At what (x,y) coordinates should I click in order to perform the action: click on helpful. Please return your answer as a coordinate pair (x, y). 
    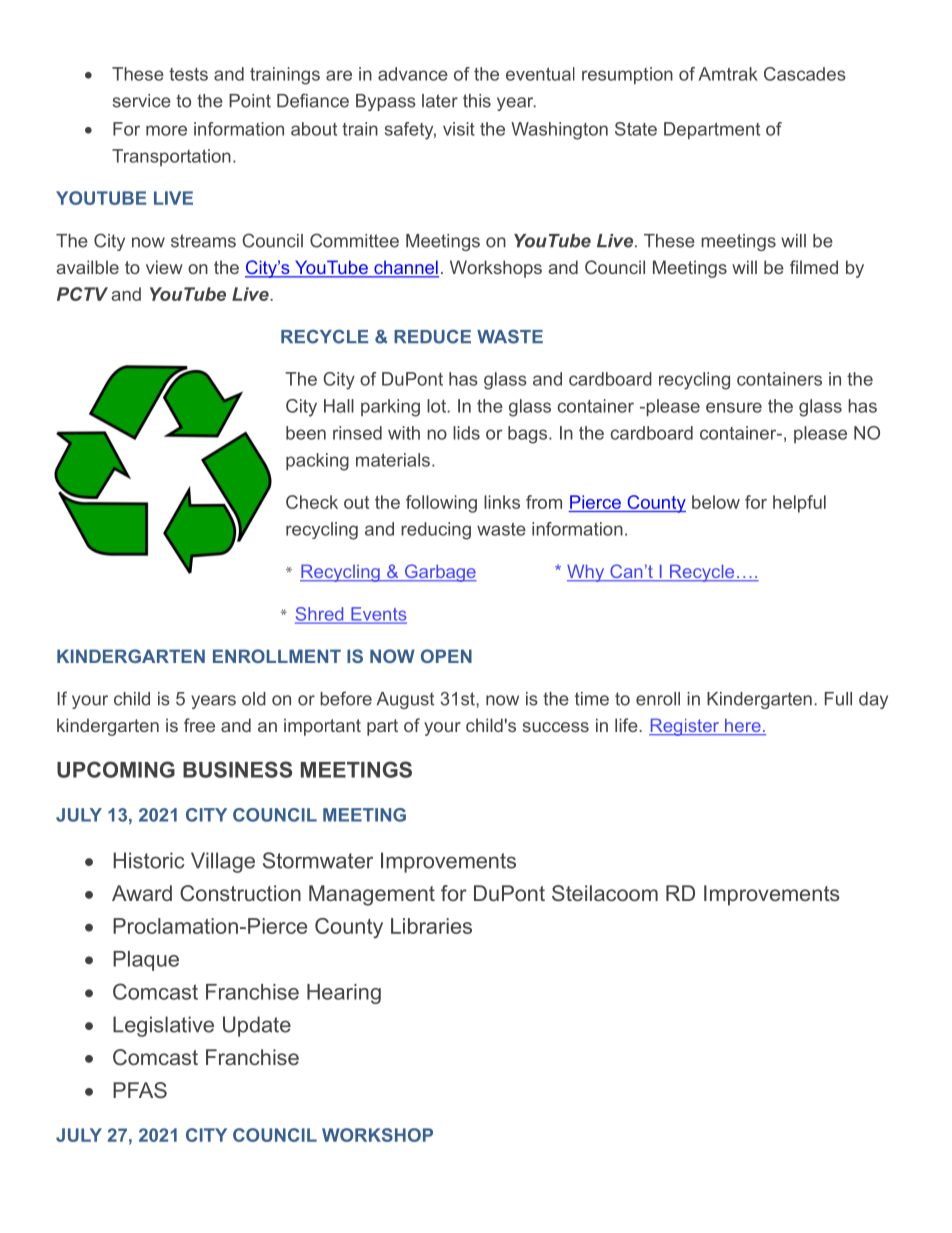
    Looking at the image, I should click on (799, 504).
